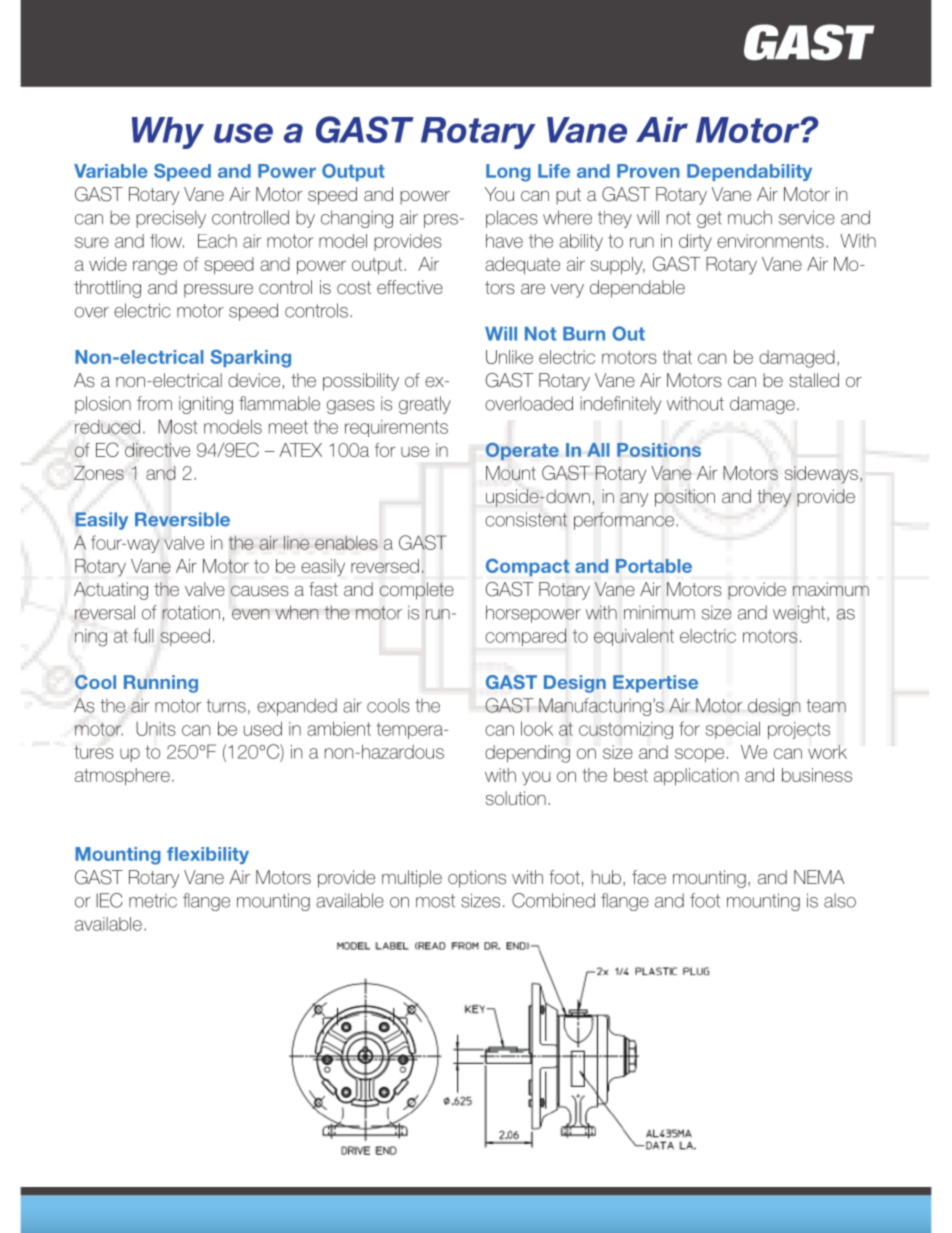  What do you see at coordinates (168, 133) in the document?
I see `Why` at bounding box center [168, 133].
